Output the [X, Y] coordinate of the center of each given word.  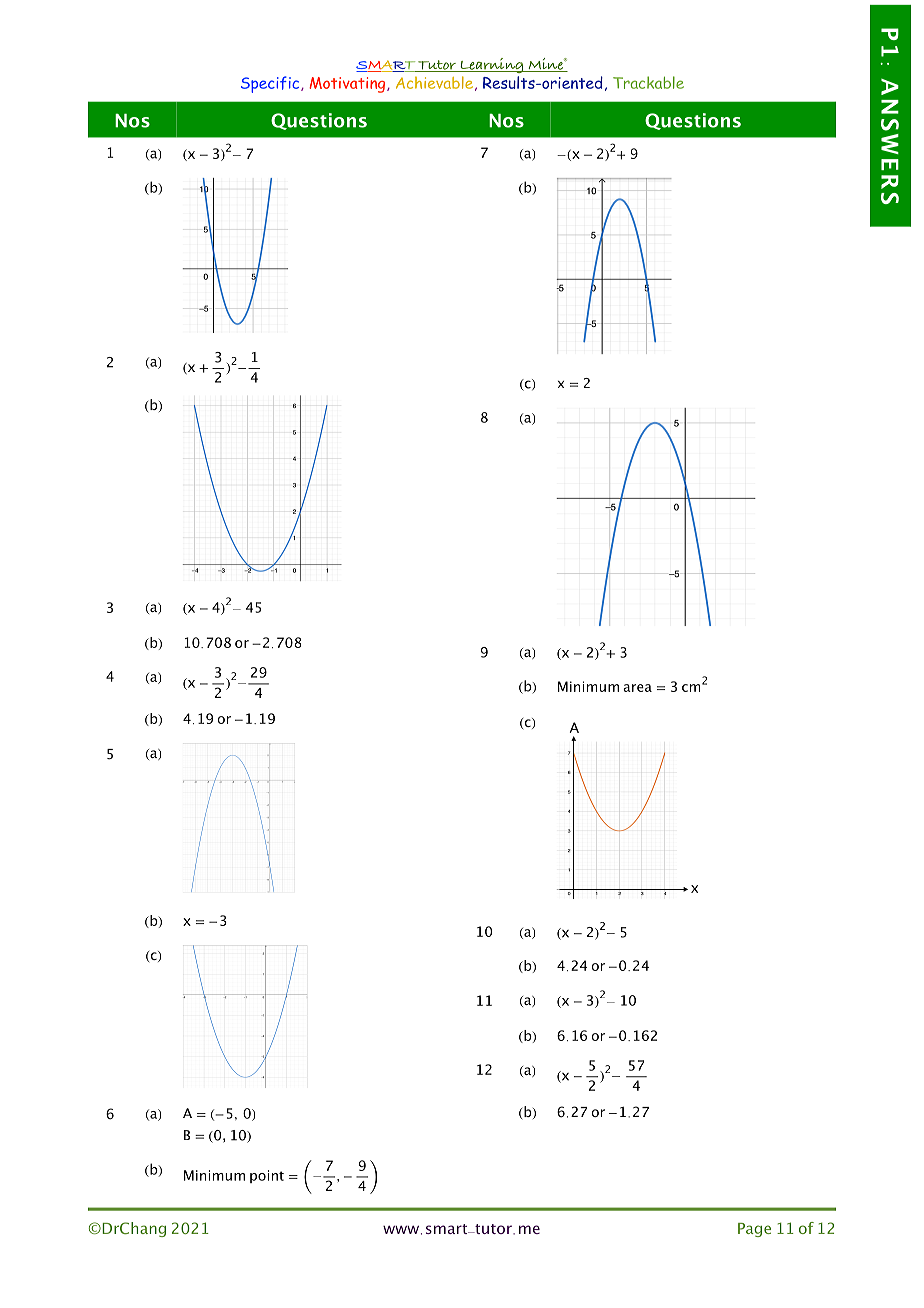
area [637, 688]
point [267, 1176]
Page [754, 1230]
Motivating [348, 85]
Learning [492, 65]
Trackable [648, 82]
